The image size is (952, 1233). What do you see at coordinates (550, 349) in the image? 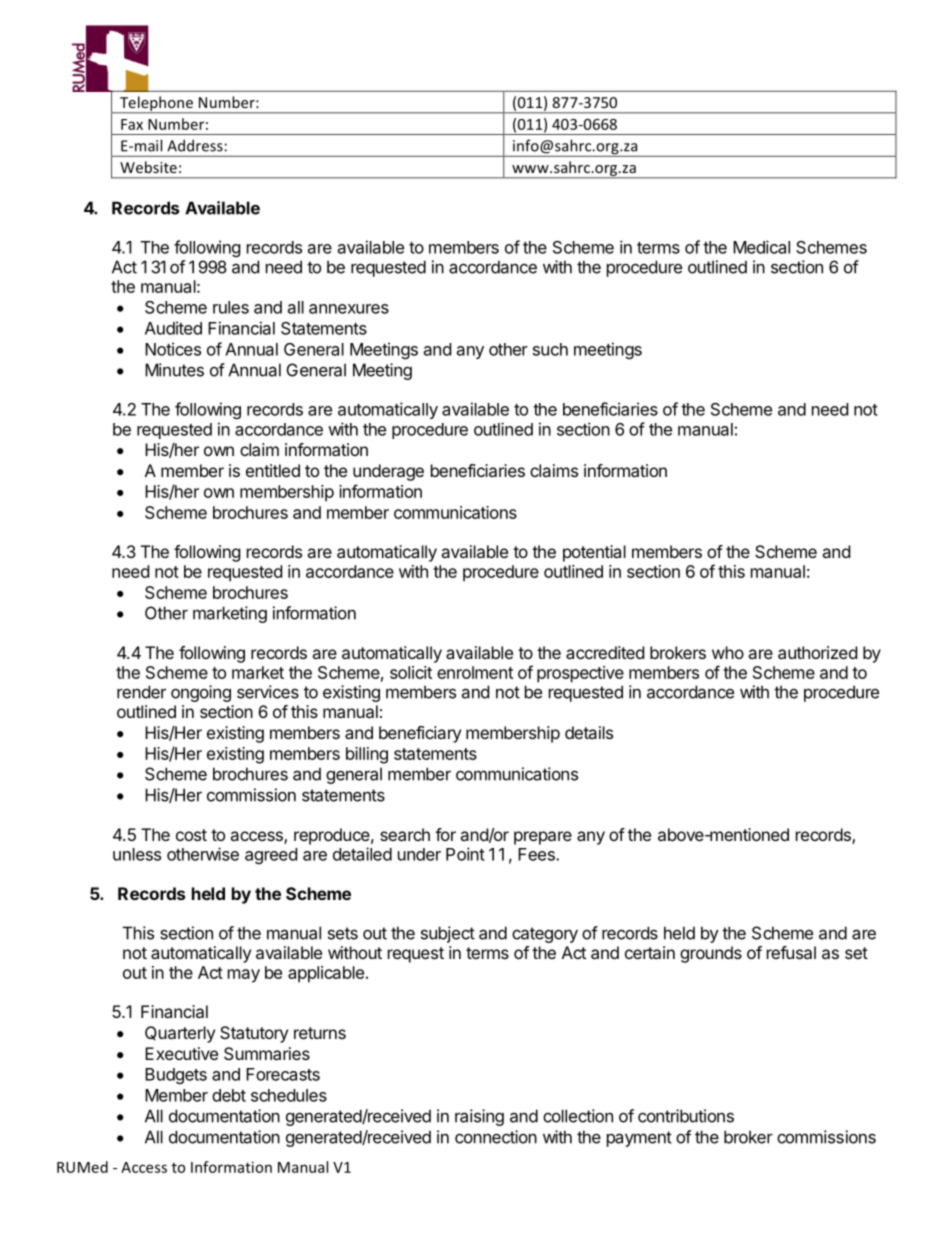
I see `such` at bounding box center [550, 349].
